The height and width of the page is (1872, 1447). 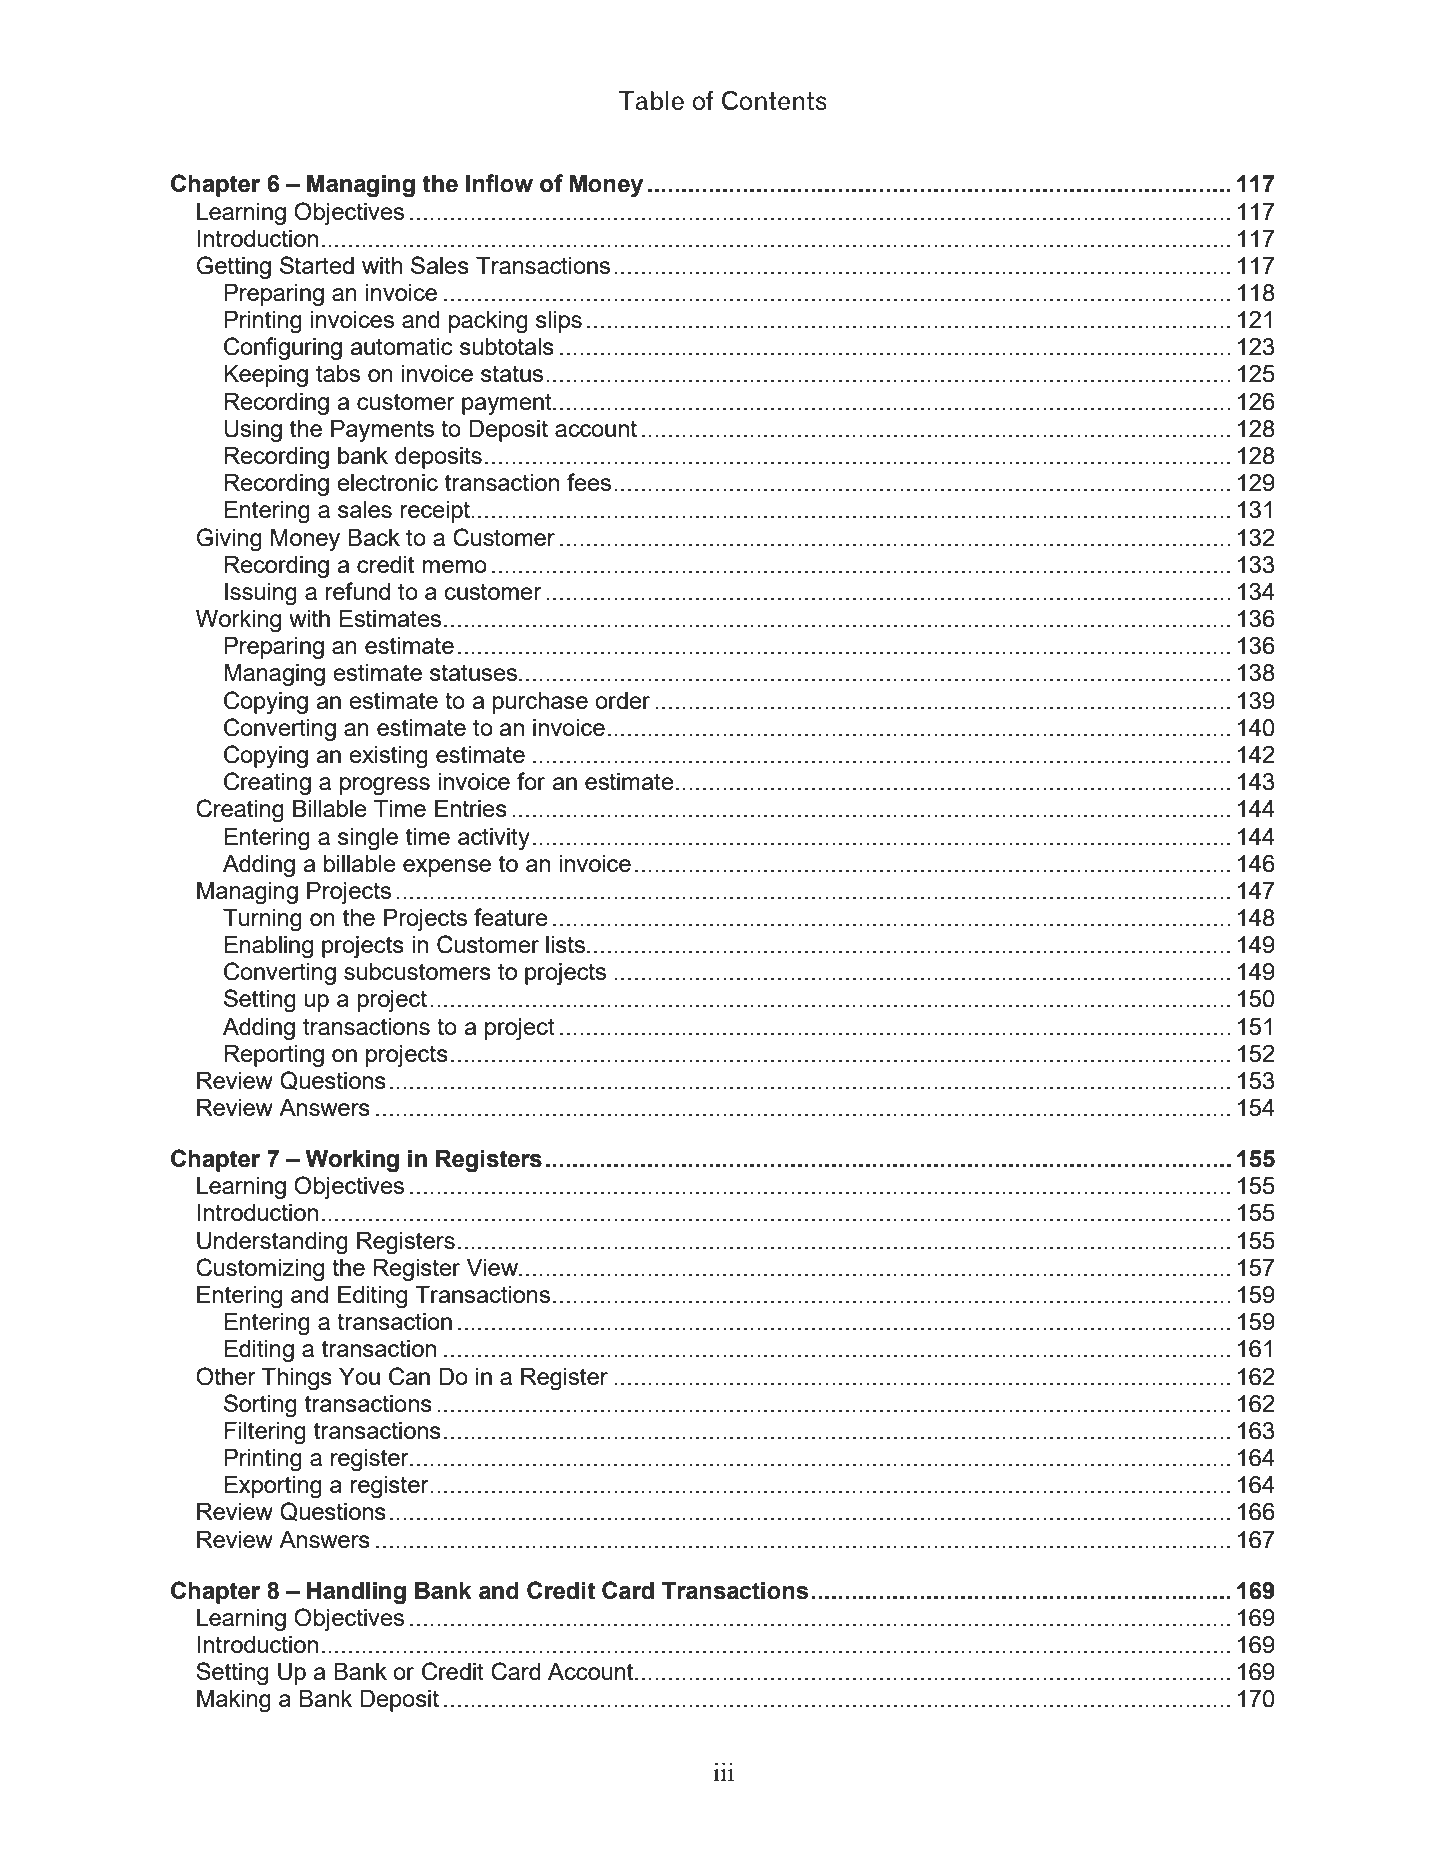 I want to click on Handling, so click(x=356, y=1593).
